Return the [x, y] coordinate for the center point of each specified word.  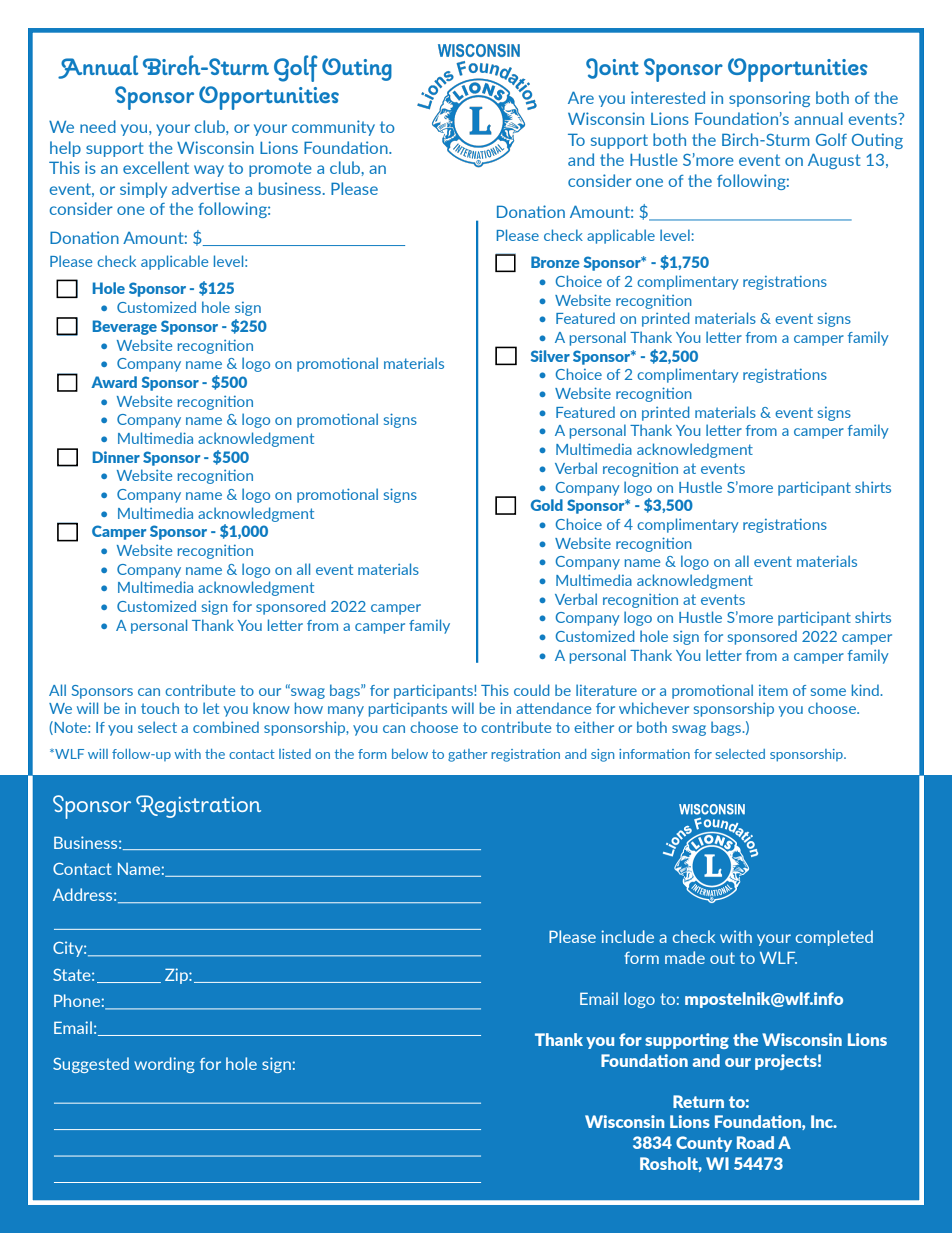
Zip [177, 976]
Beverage [125, 327]
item [773, 690]
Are [581, 97]
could [532, 690]
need [98, 126]
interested [668, 97]
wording [164, 1065]
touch [160, 708]
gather [467, 755]
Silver [550, 356]
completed [834, 938]
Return [698, 1101]
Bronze [555, 262]
